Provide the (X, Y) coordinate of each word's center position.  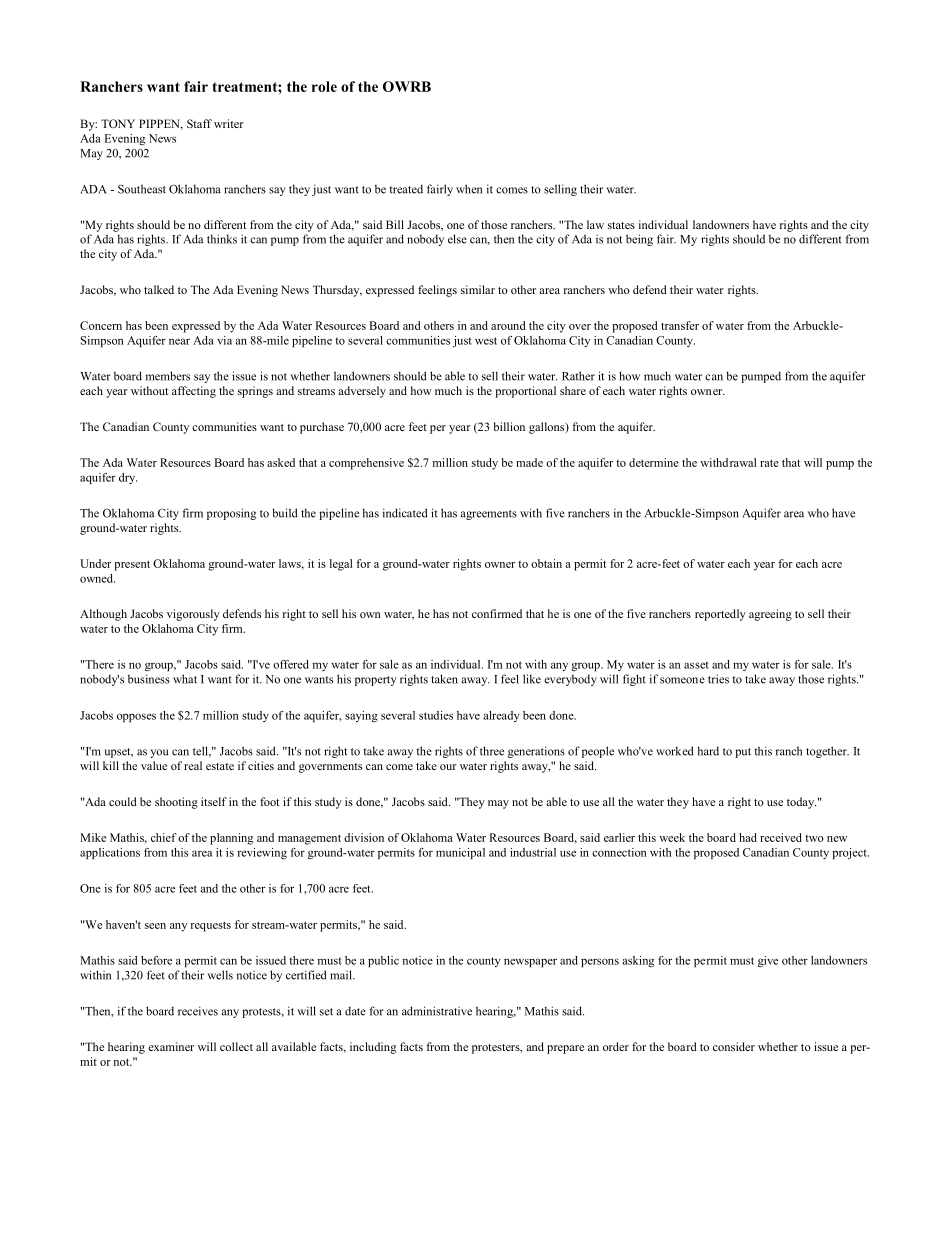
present (132, 565)
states (621, 225)
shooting (176, 803)
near (179, 341)
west (486, 341)
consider (734, 1046)
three (492, 751)
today (801, 803)
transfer (680, 325)
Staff (199, 123)
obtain (546, 563)
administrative (437, 1011)
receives (198, 1011)
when (469, 189)
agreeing (770, 615)
